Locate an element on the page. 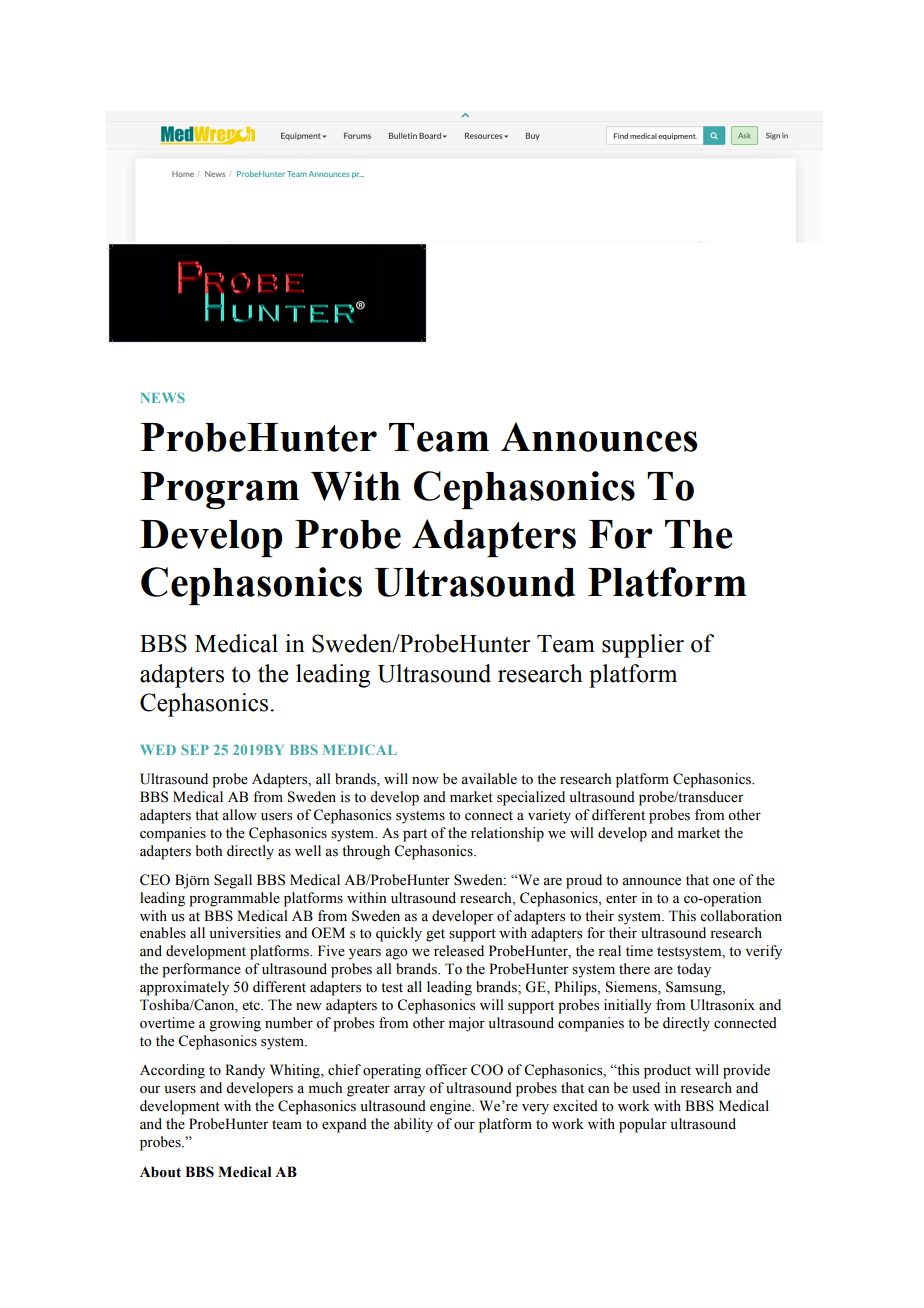 This document has width=924, height=1308. SEP is located at coordinates (195, 749).
